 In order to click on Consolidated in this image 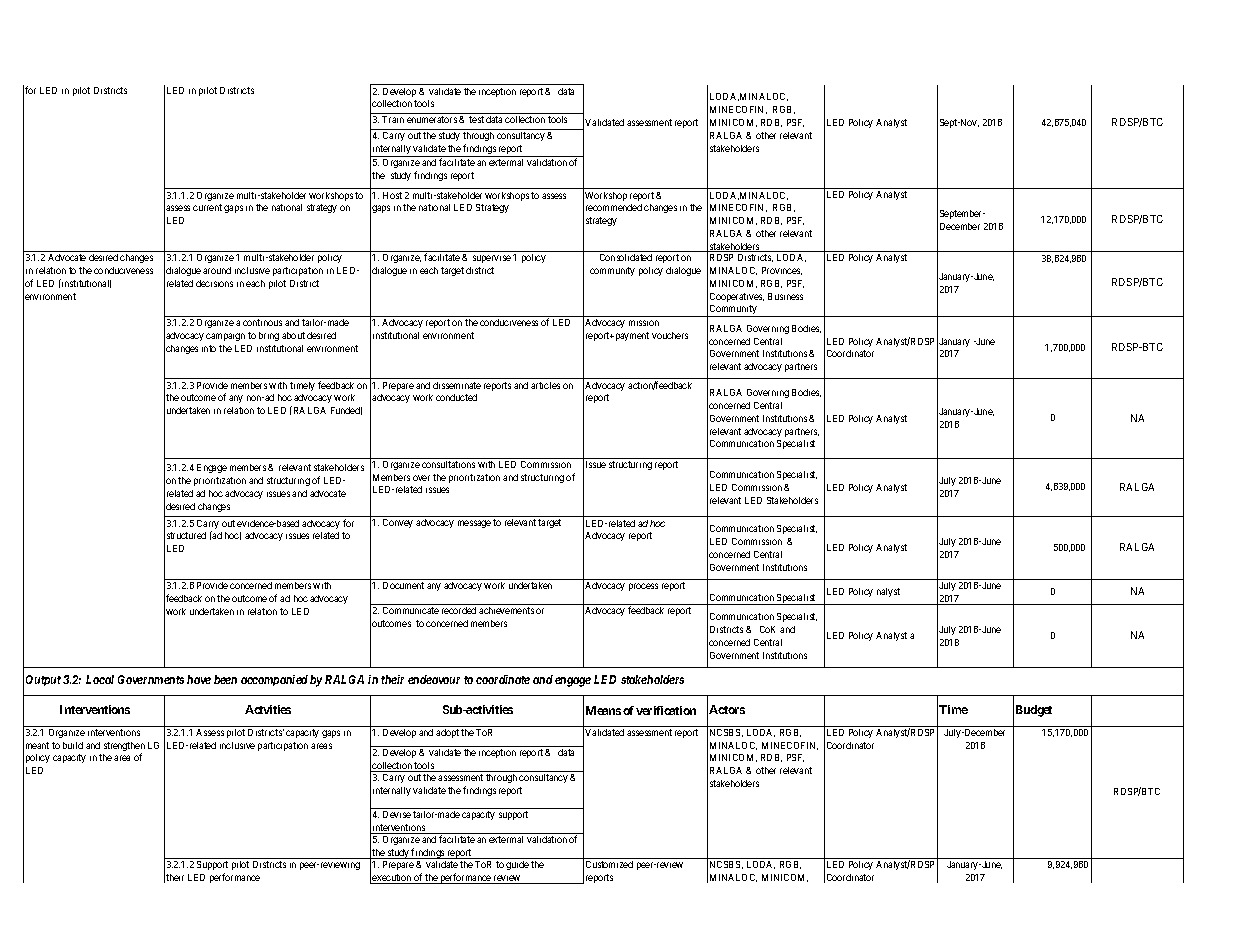, I will do `click(626, 257)`.
